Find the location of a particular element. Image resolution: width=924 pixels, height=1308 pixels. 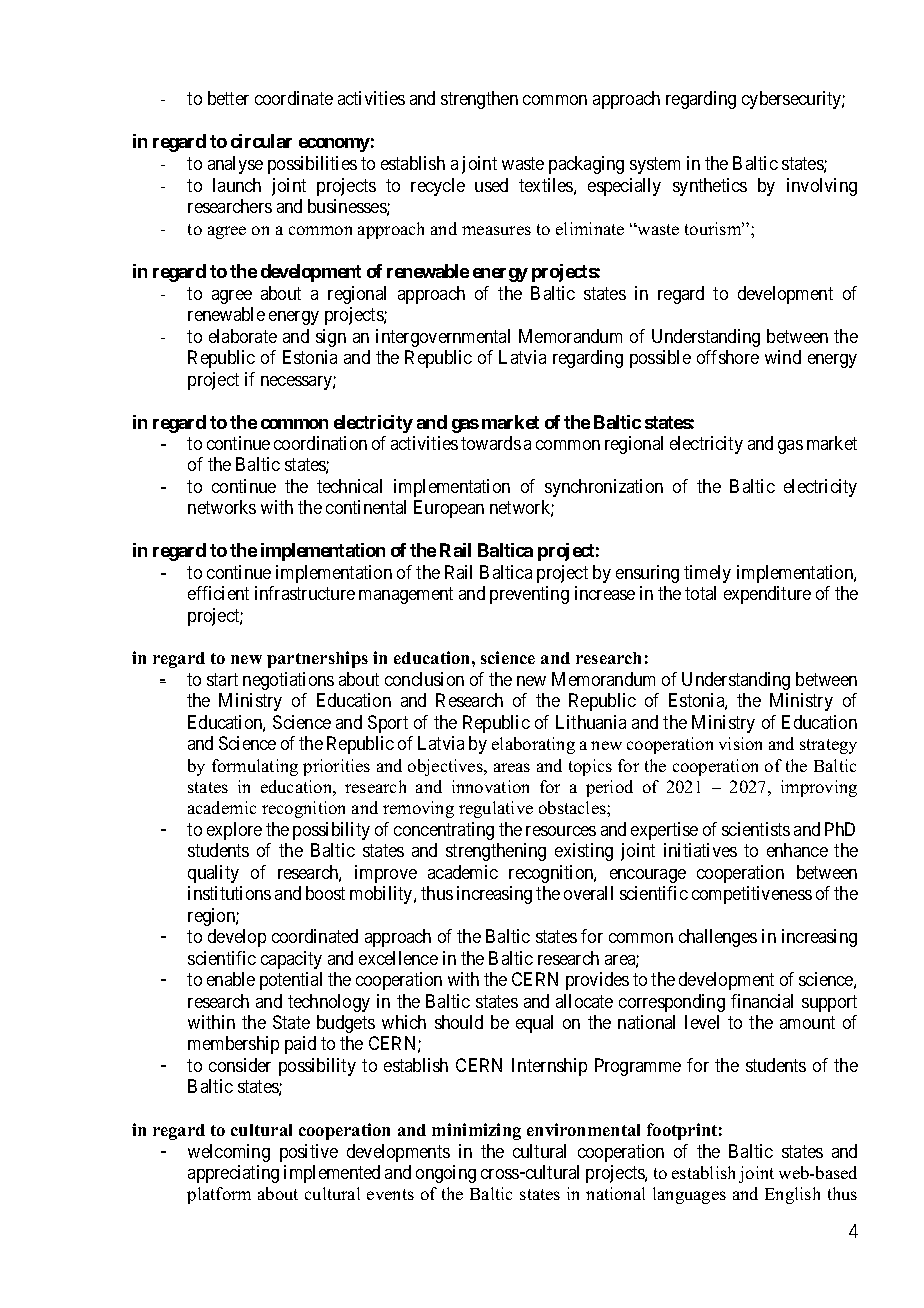

circular is located at coordinates (261, 141).
